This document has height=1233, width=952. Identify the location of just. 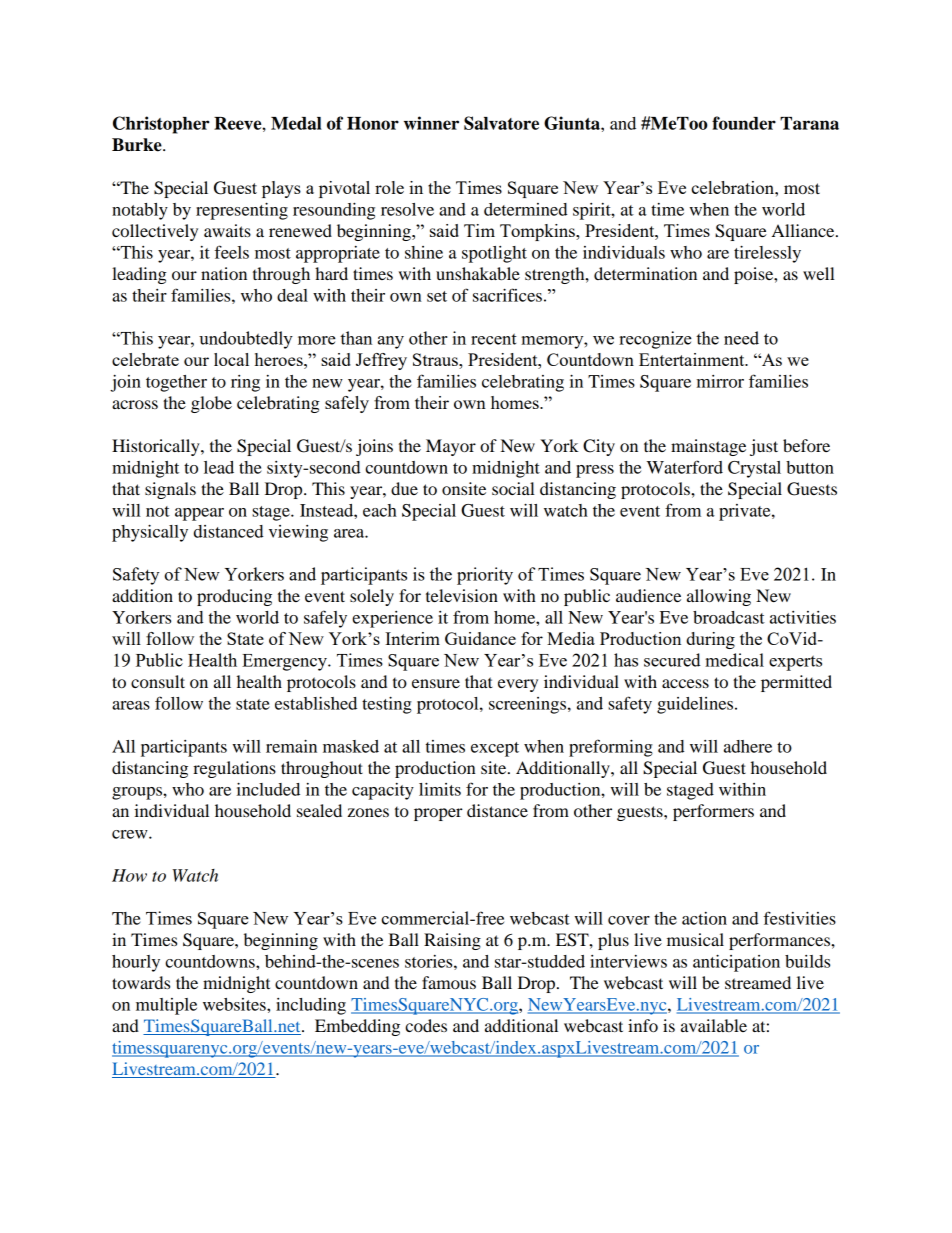
(764, 447).
